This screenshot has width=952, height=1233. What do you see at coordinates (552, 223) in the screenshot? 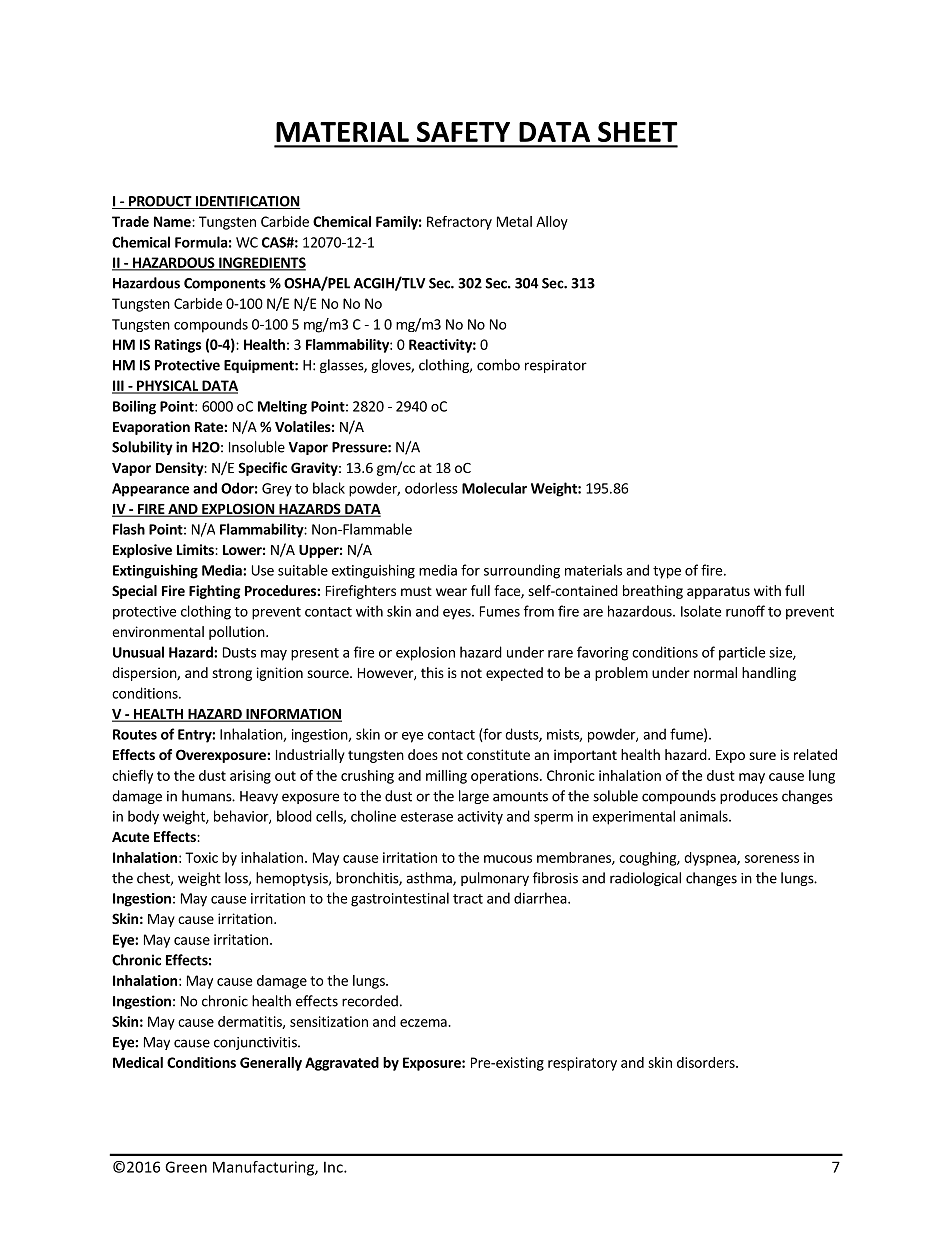
I see `Alloy` at bounding box center [552, 223].
